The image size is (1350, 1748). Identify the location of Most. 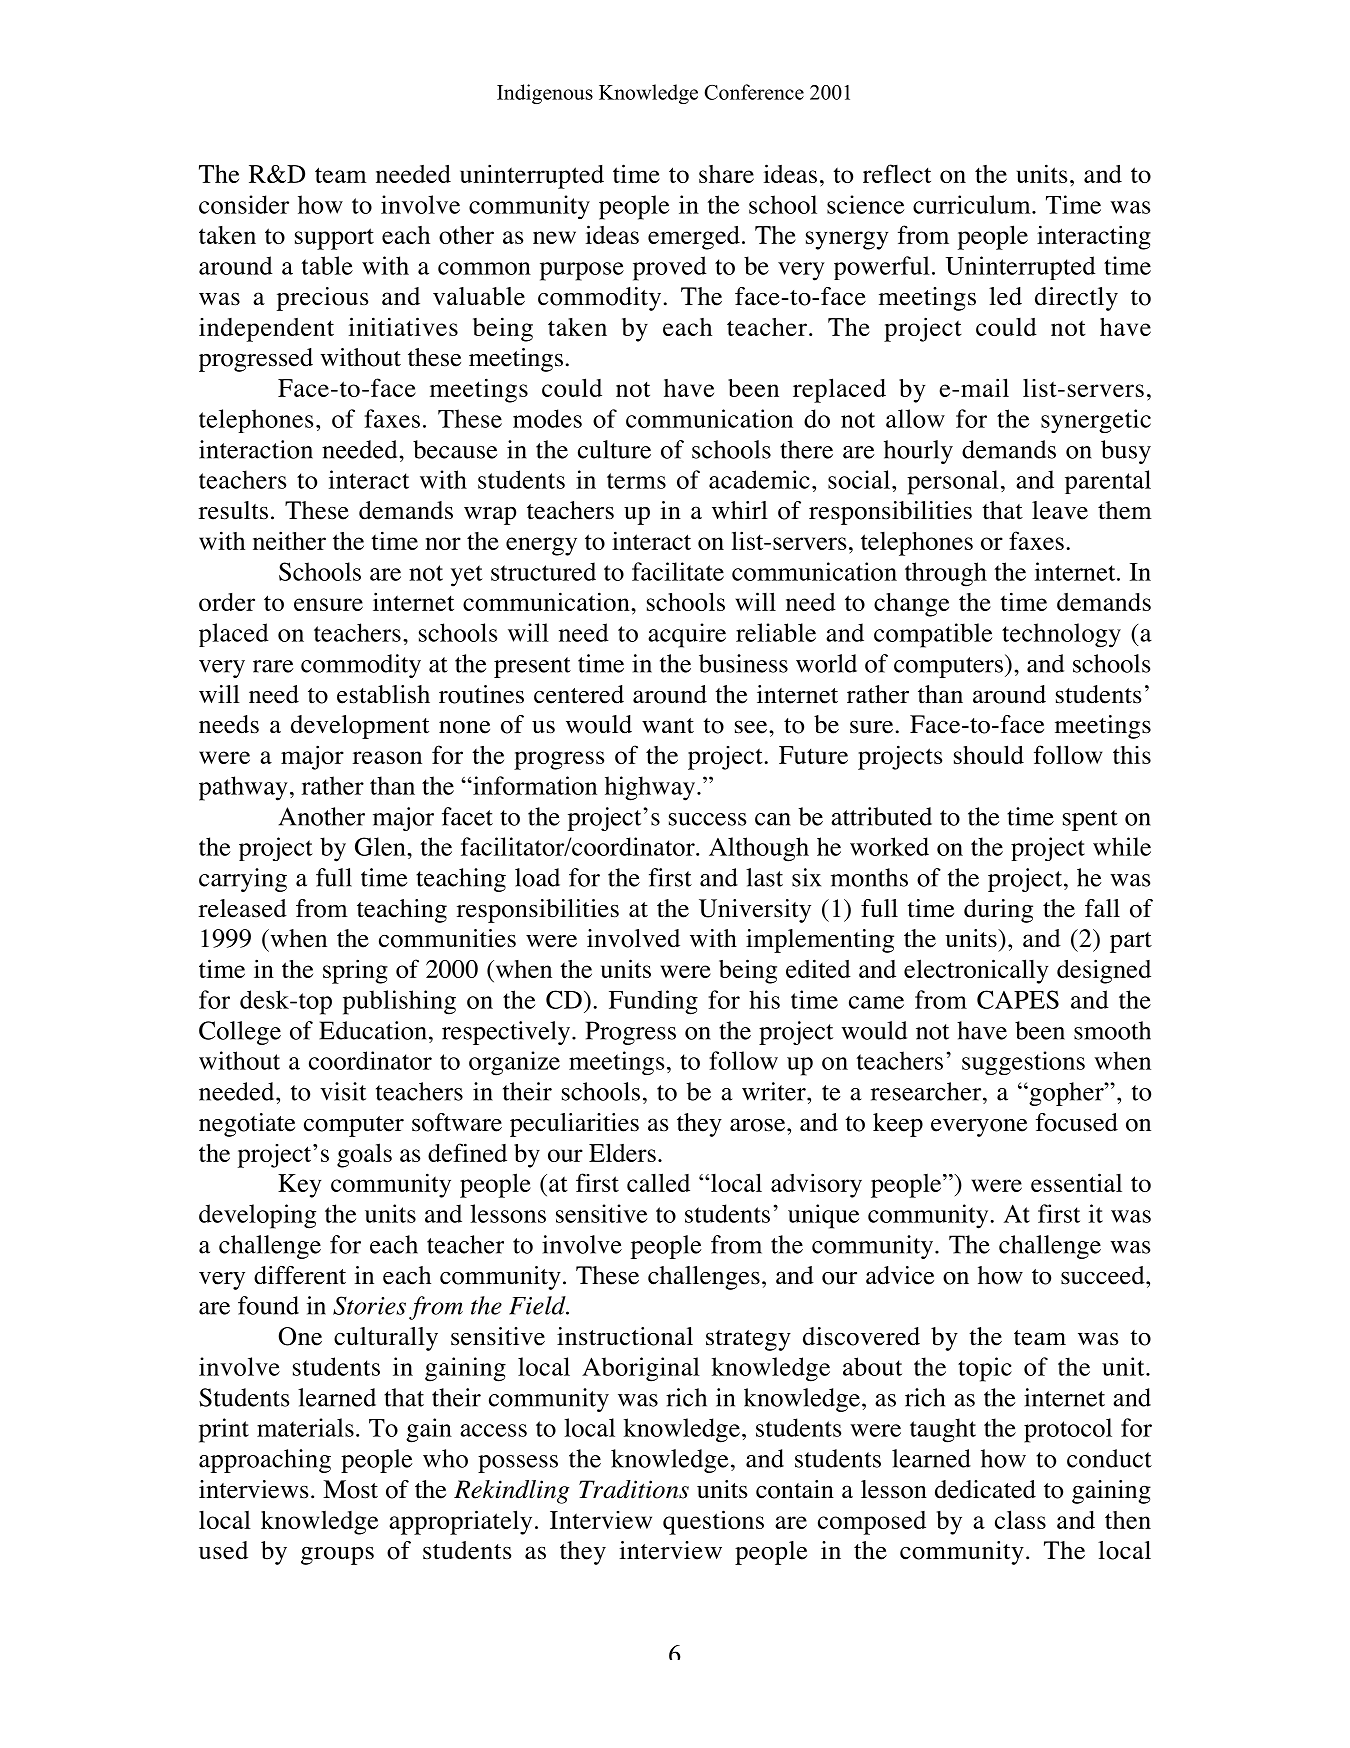
(350, 1489).
